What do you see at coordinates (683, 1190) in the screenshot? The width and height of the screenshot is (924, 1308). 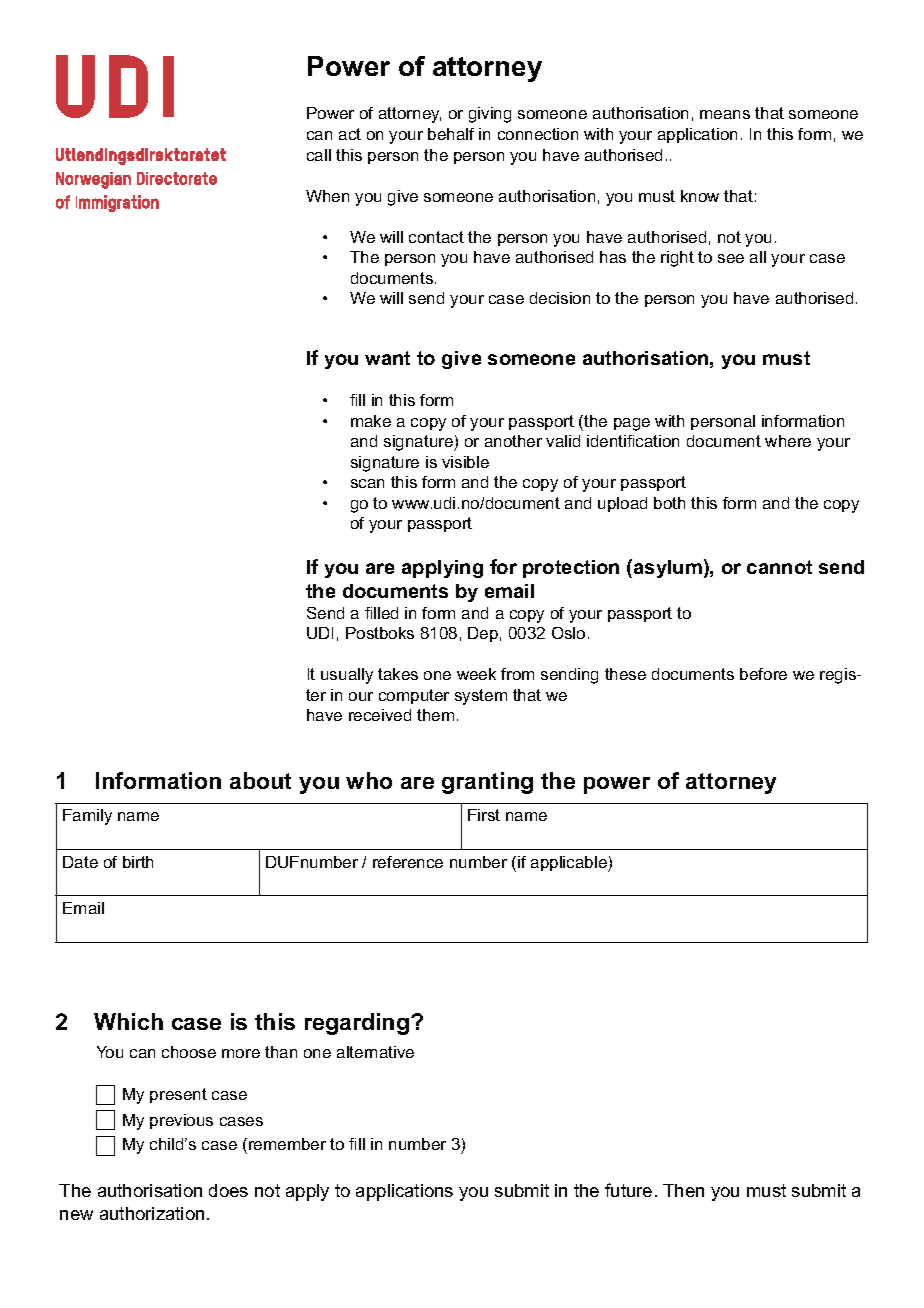 I see `Then` at bounding box center [683, 1190].
